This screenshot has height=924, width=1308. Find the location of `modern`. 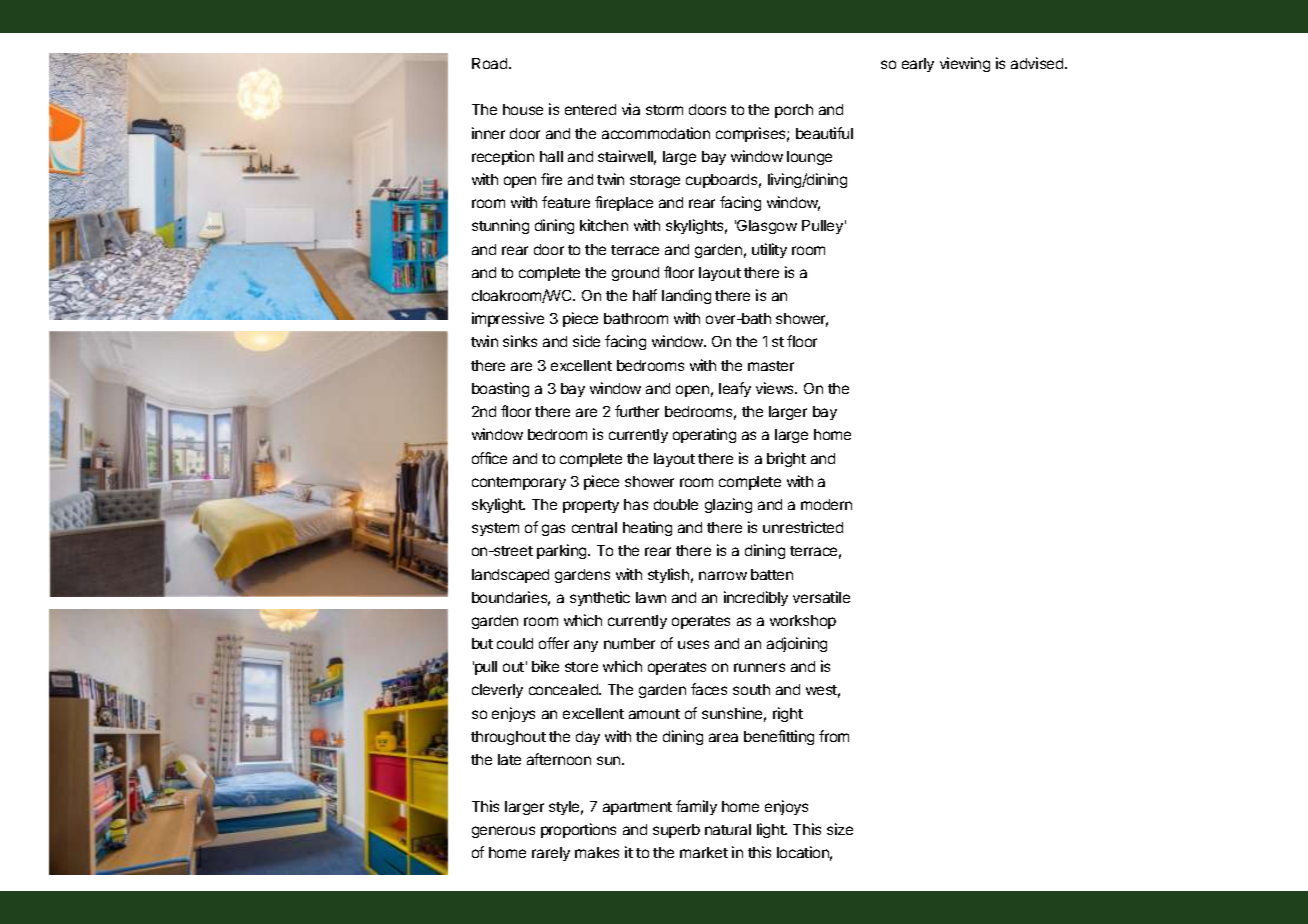

modern is located at coordinates (826, 504).
